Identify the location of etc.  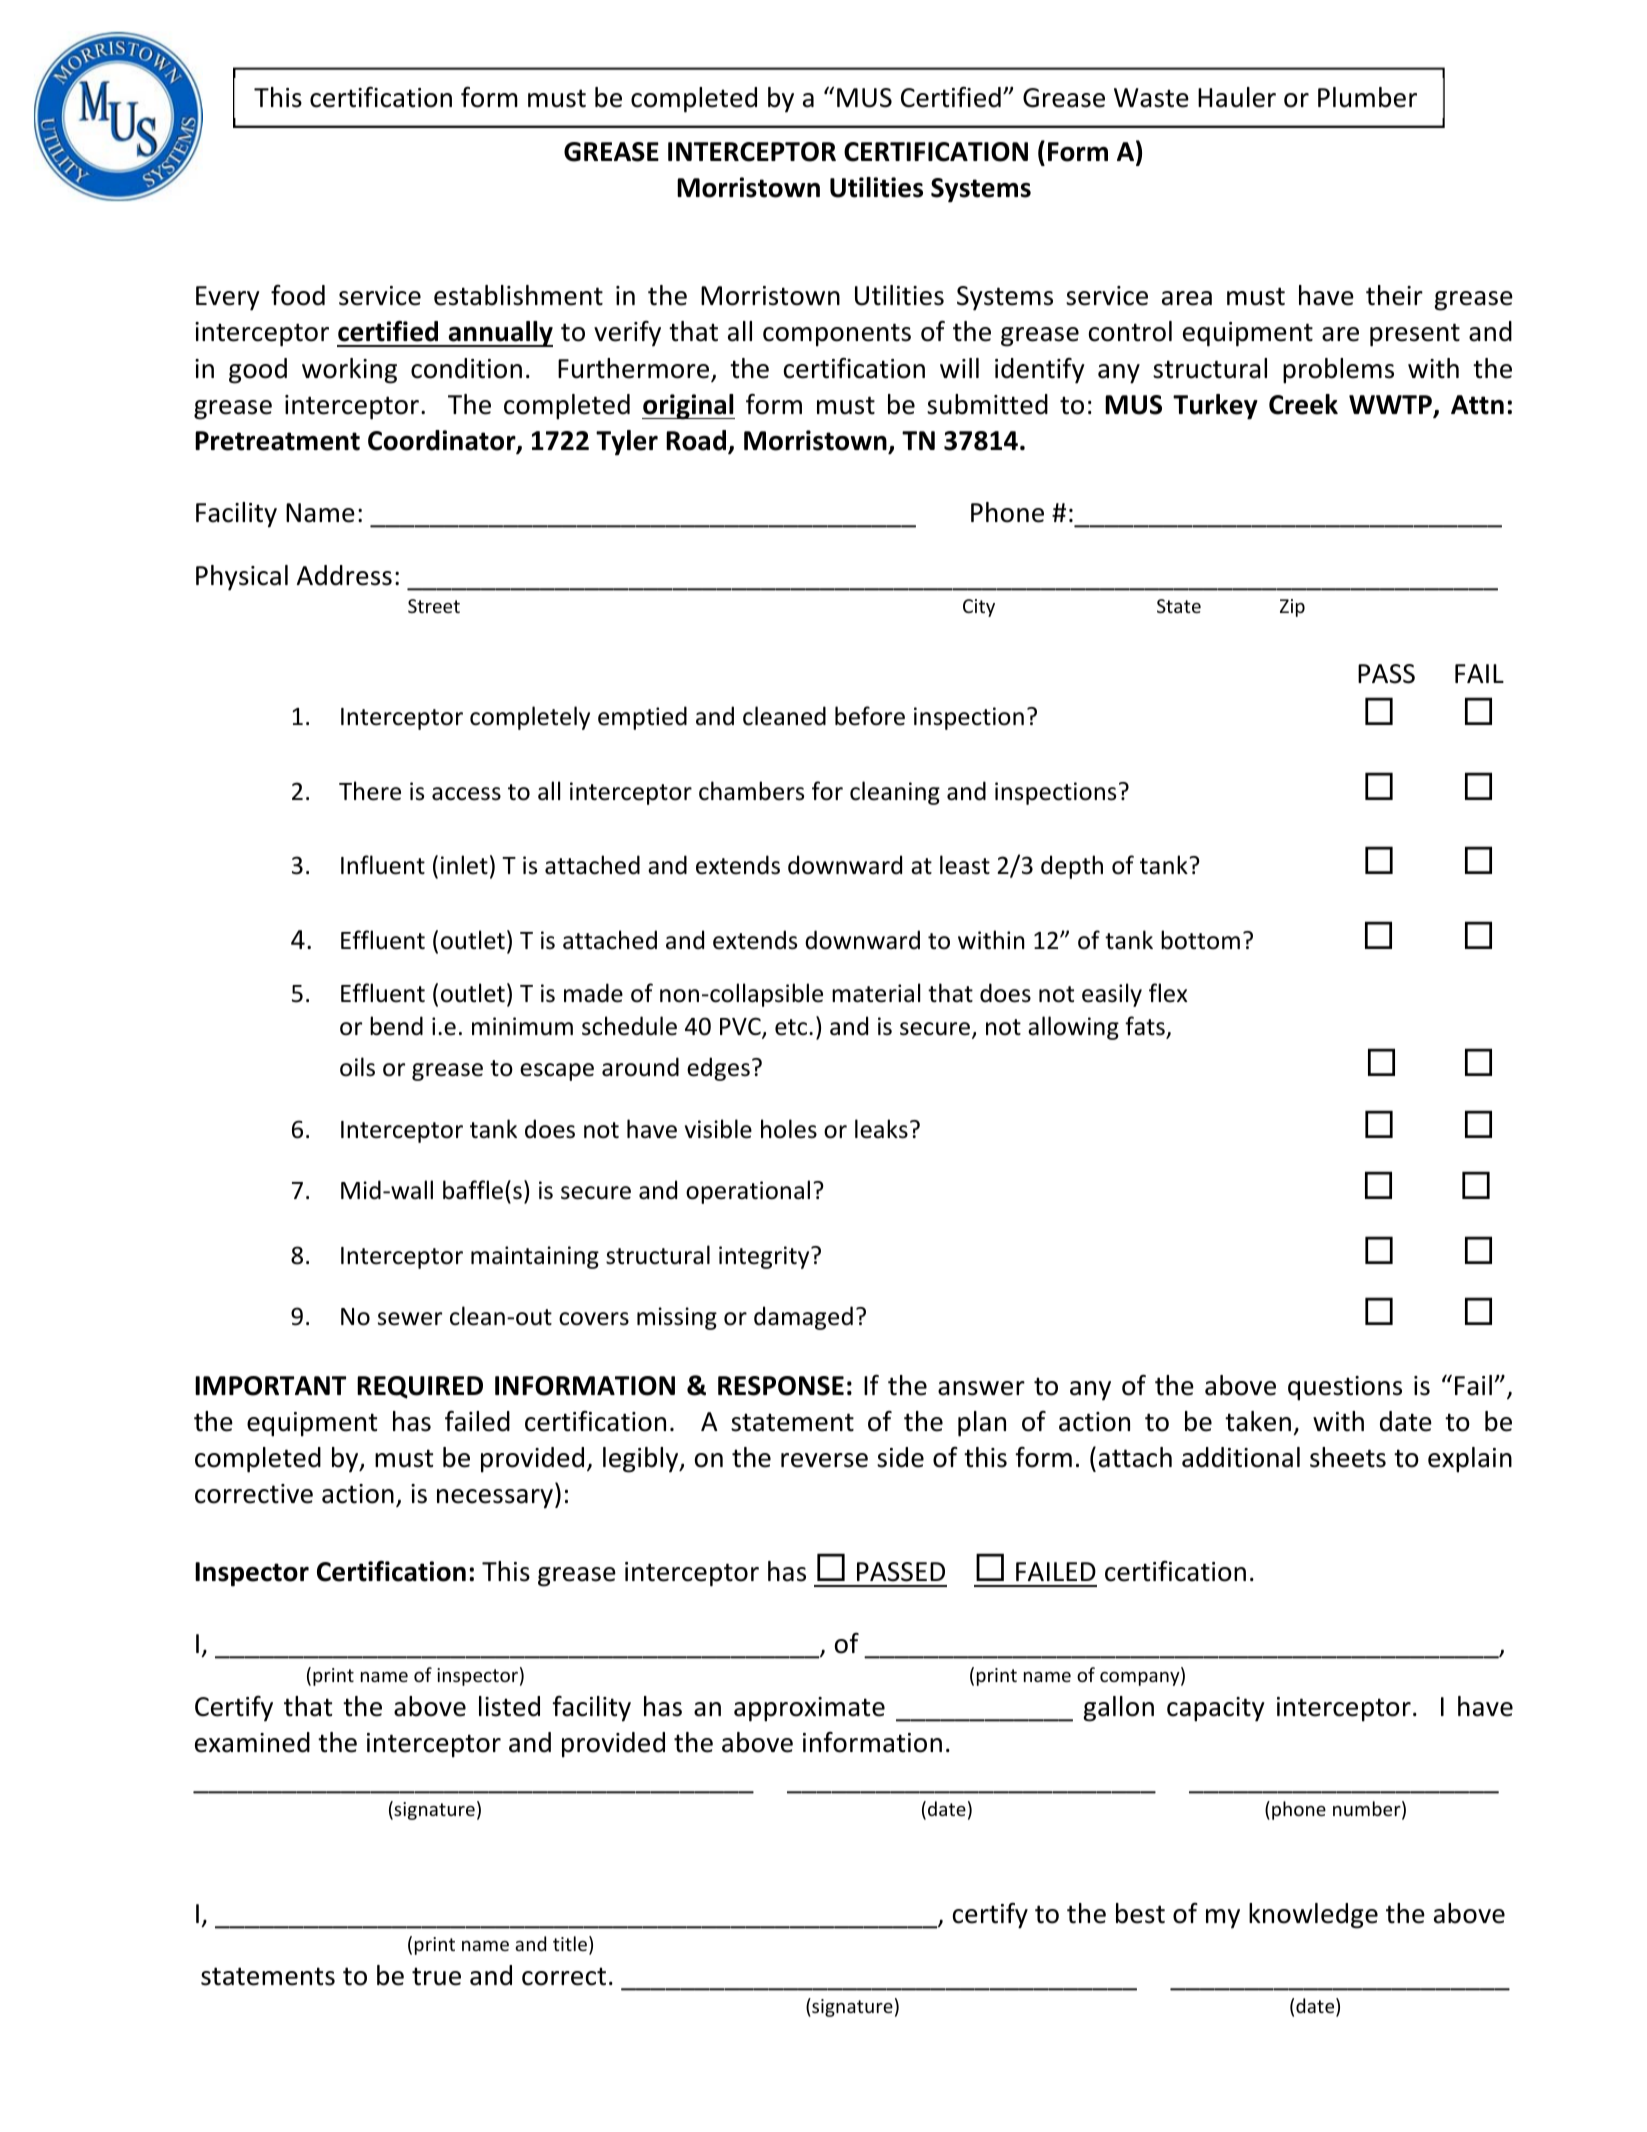
(792, 1027).
